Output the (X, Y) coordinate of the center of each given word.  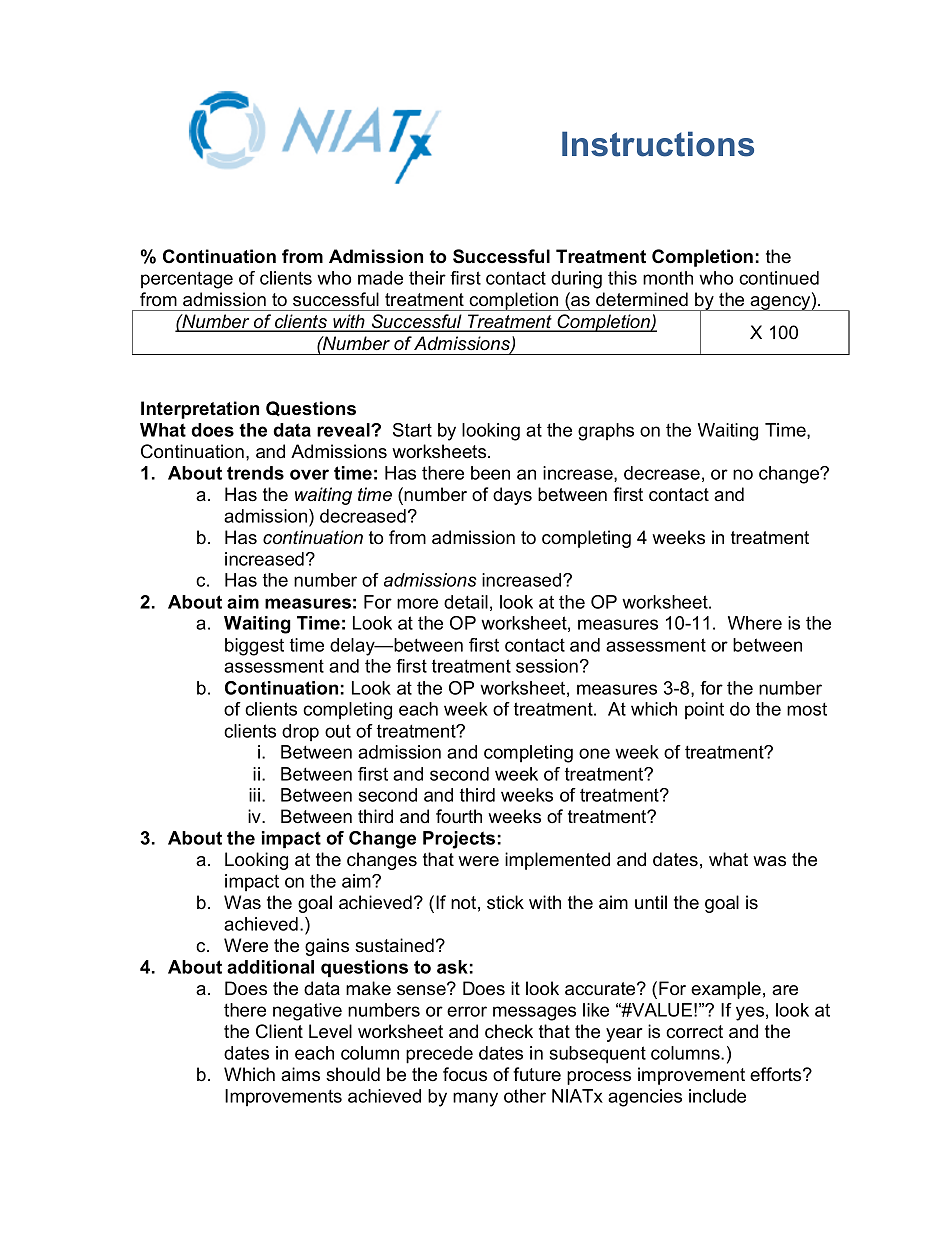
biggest (254, 647)
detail (466, 602)
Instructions (658, 144)
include (717, 1096)
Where (755, 623)
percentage (187, 280)
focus (465, 1074)
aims (300, 1074)
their (427, 278)
